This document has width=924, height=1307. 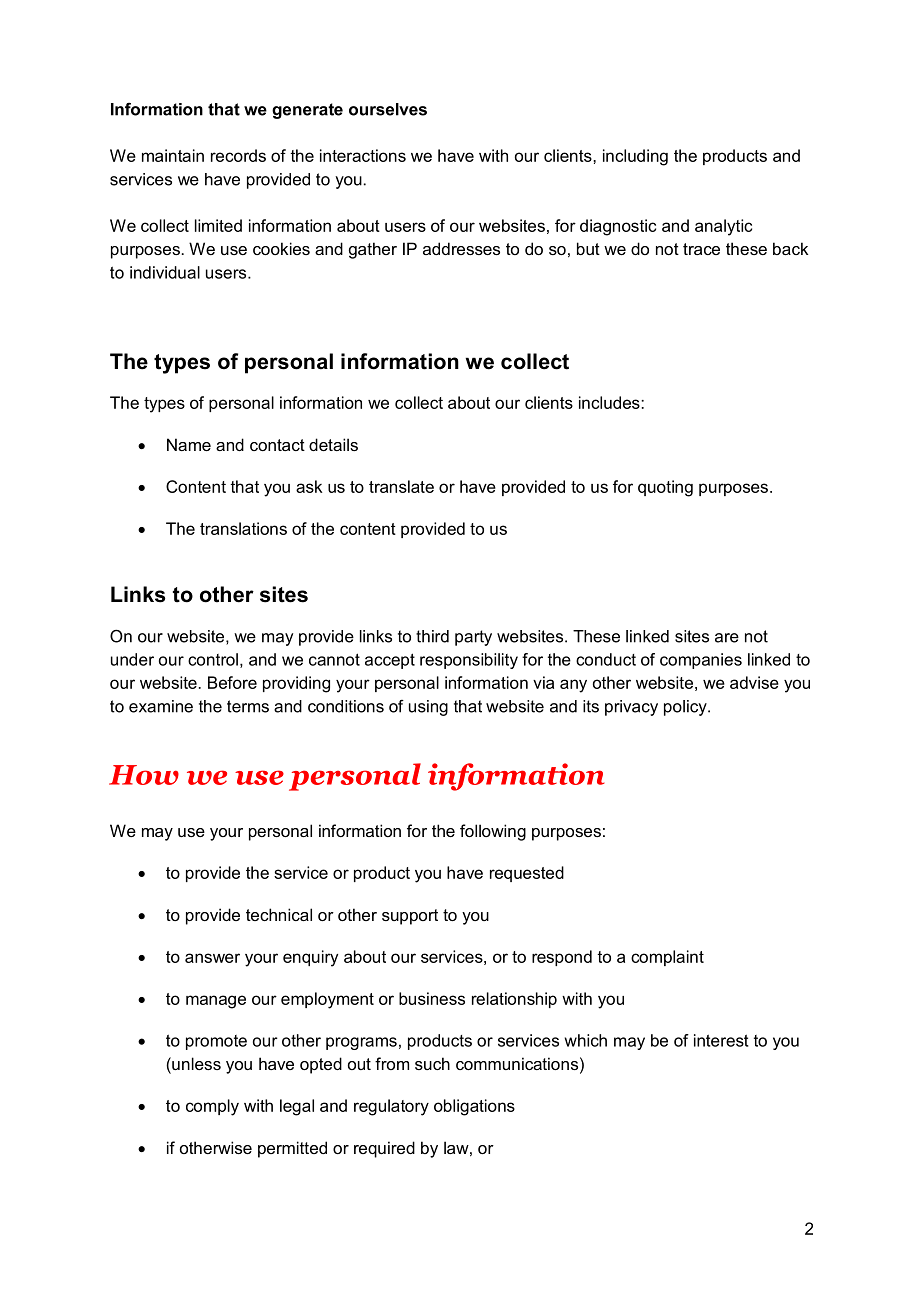 I want to click on records, so click(x=238, y=155).
